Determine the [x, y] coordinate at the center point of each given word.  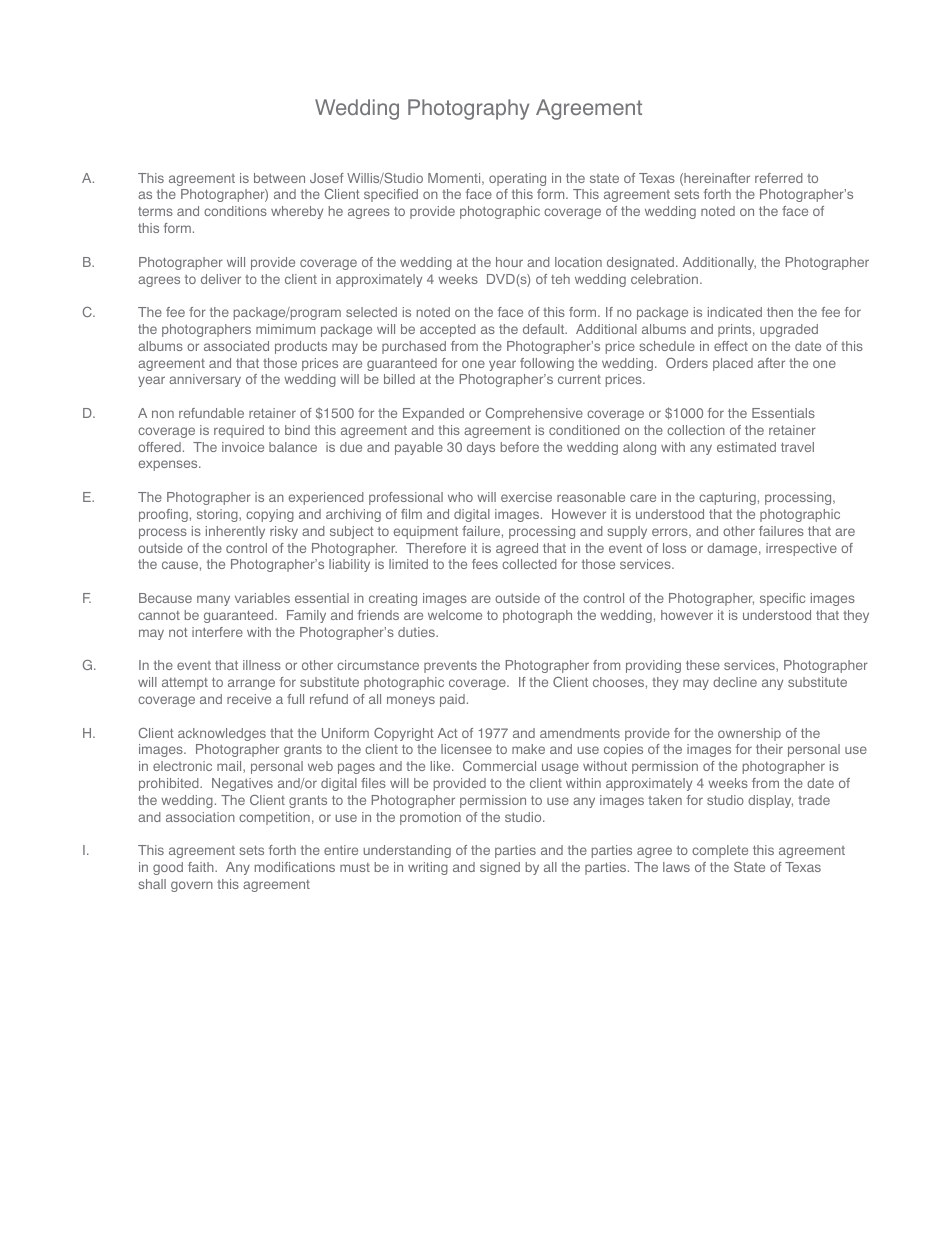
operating [517, 179]
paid [452, 700]
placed [733, 364]
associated [236, 346]
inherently [235, 532]
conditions [235, 211]
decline [735, 682]
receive [249, 699]
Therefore [436, 548]
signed [500, 868]
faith [202, 867]
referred [779, 178]
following [547, 364]
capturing [727, 498]
